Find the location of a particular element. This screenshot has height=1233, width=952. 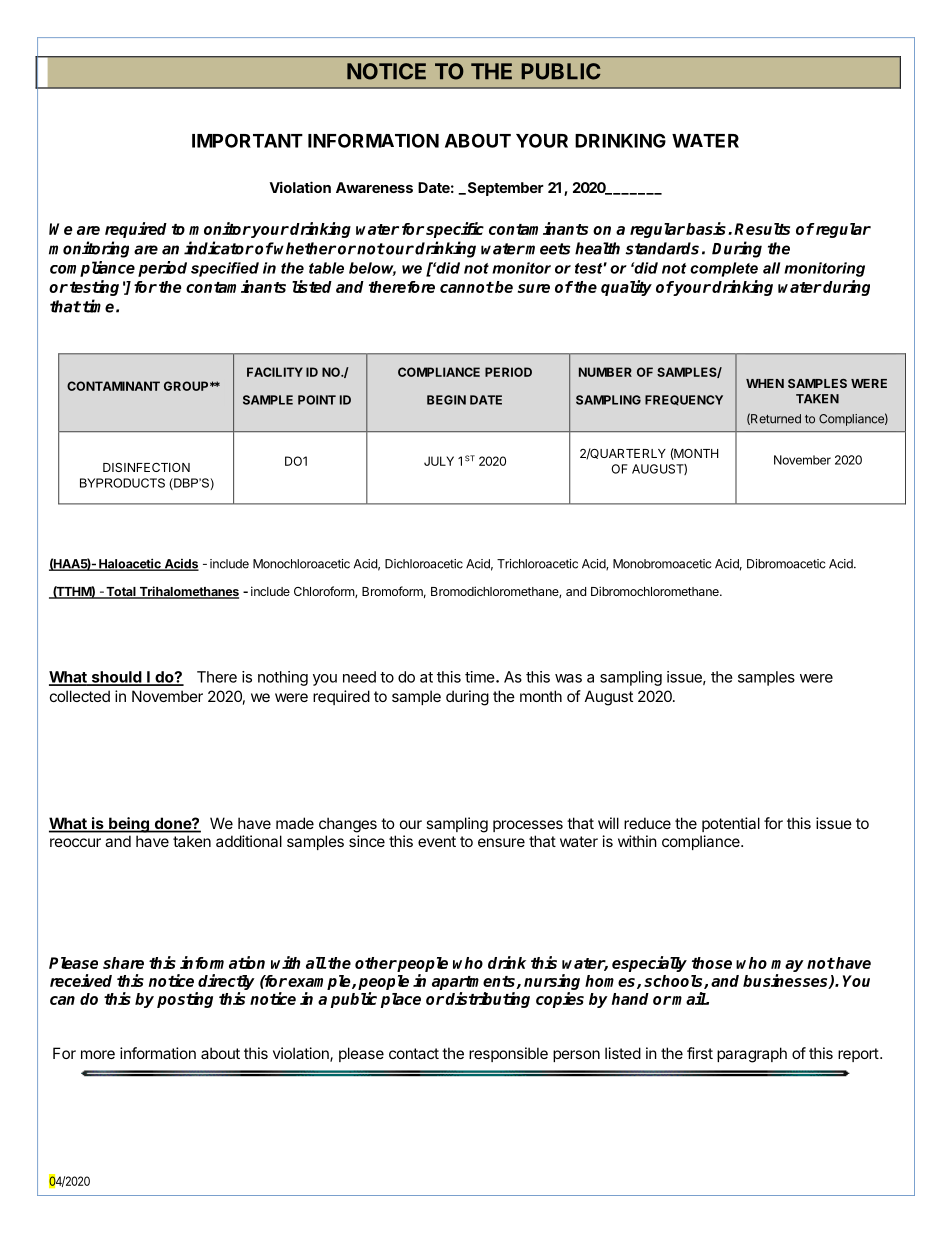

distributing is located at coordinates (487, 1000).
